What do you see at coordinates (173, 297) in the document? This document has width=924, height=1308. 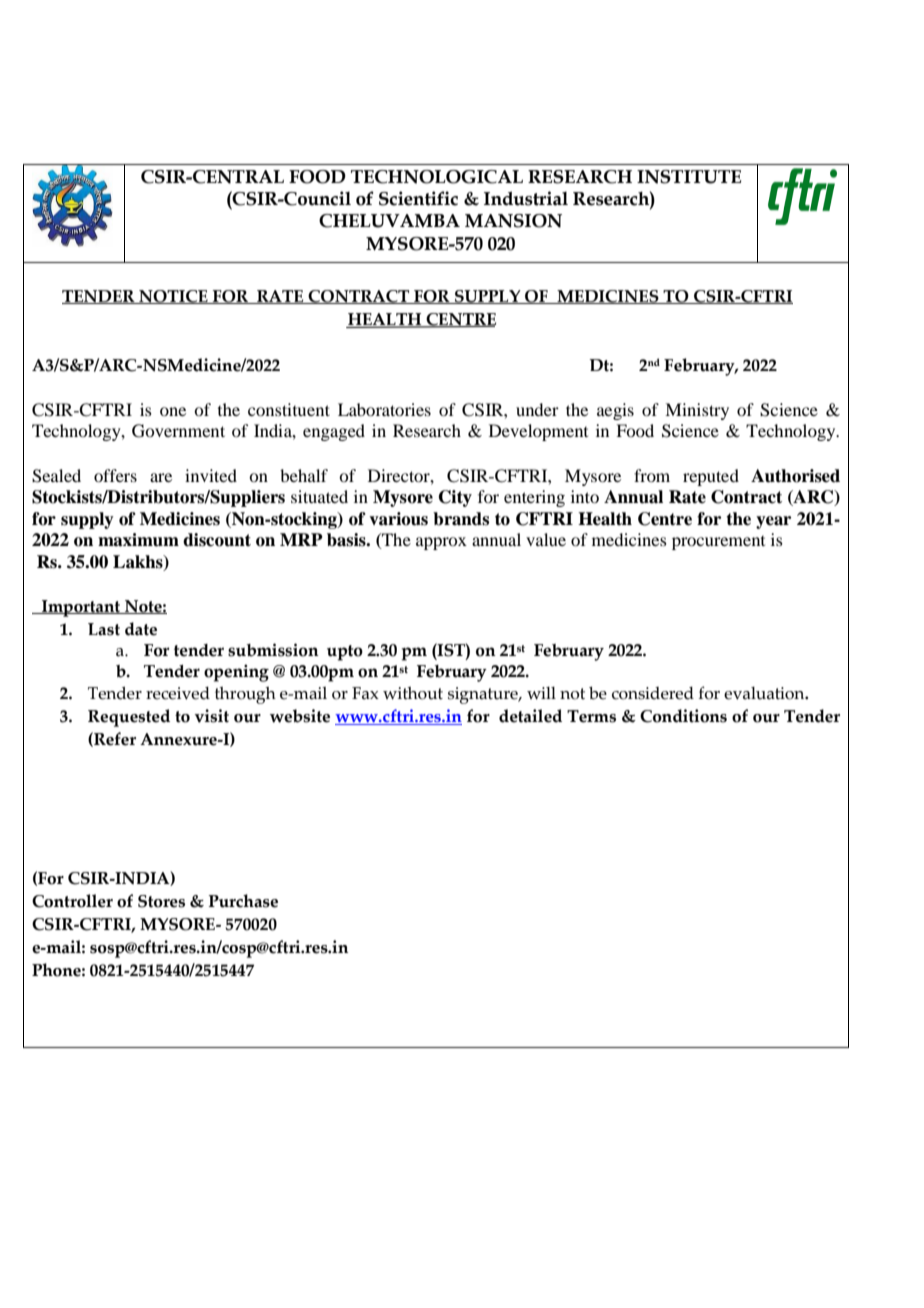 I see `NOTICE` at bounding box center [173, 297].
